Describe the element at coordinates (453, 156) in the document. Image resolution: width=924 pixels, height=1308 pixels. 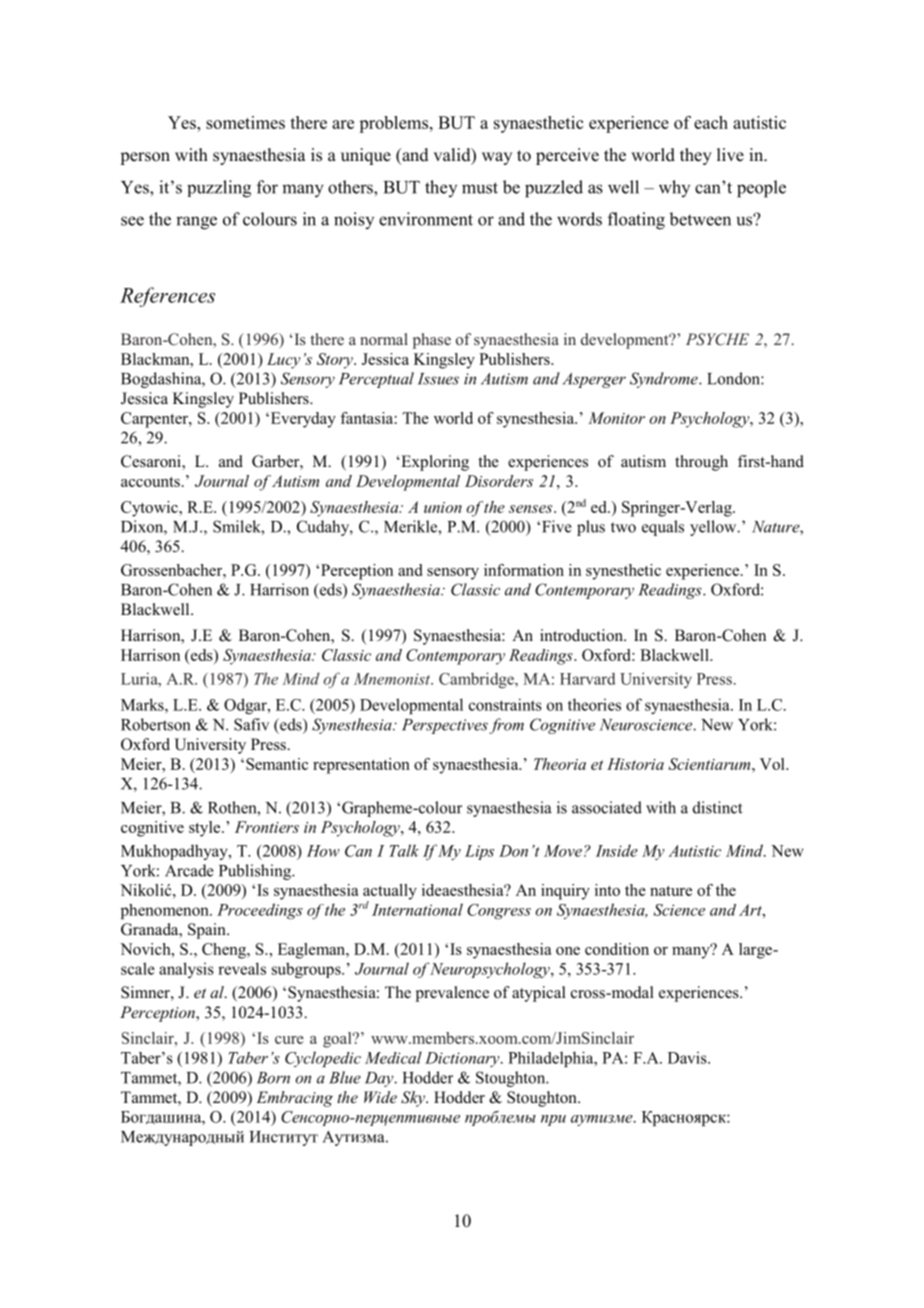
I see `valid` at that location.
